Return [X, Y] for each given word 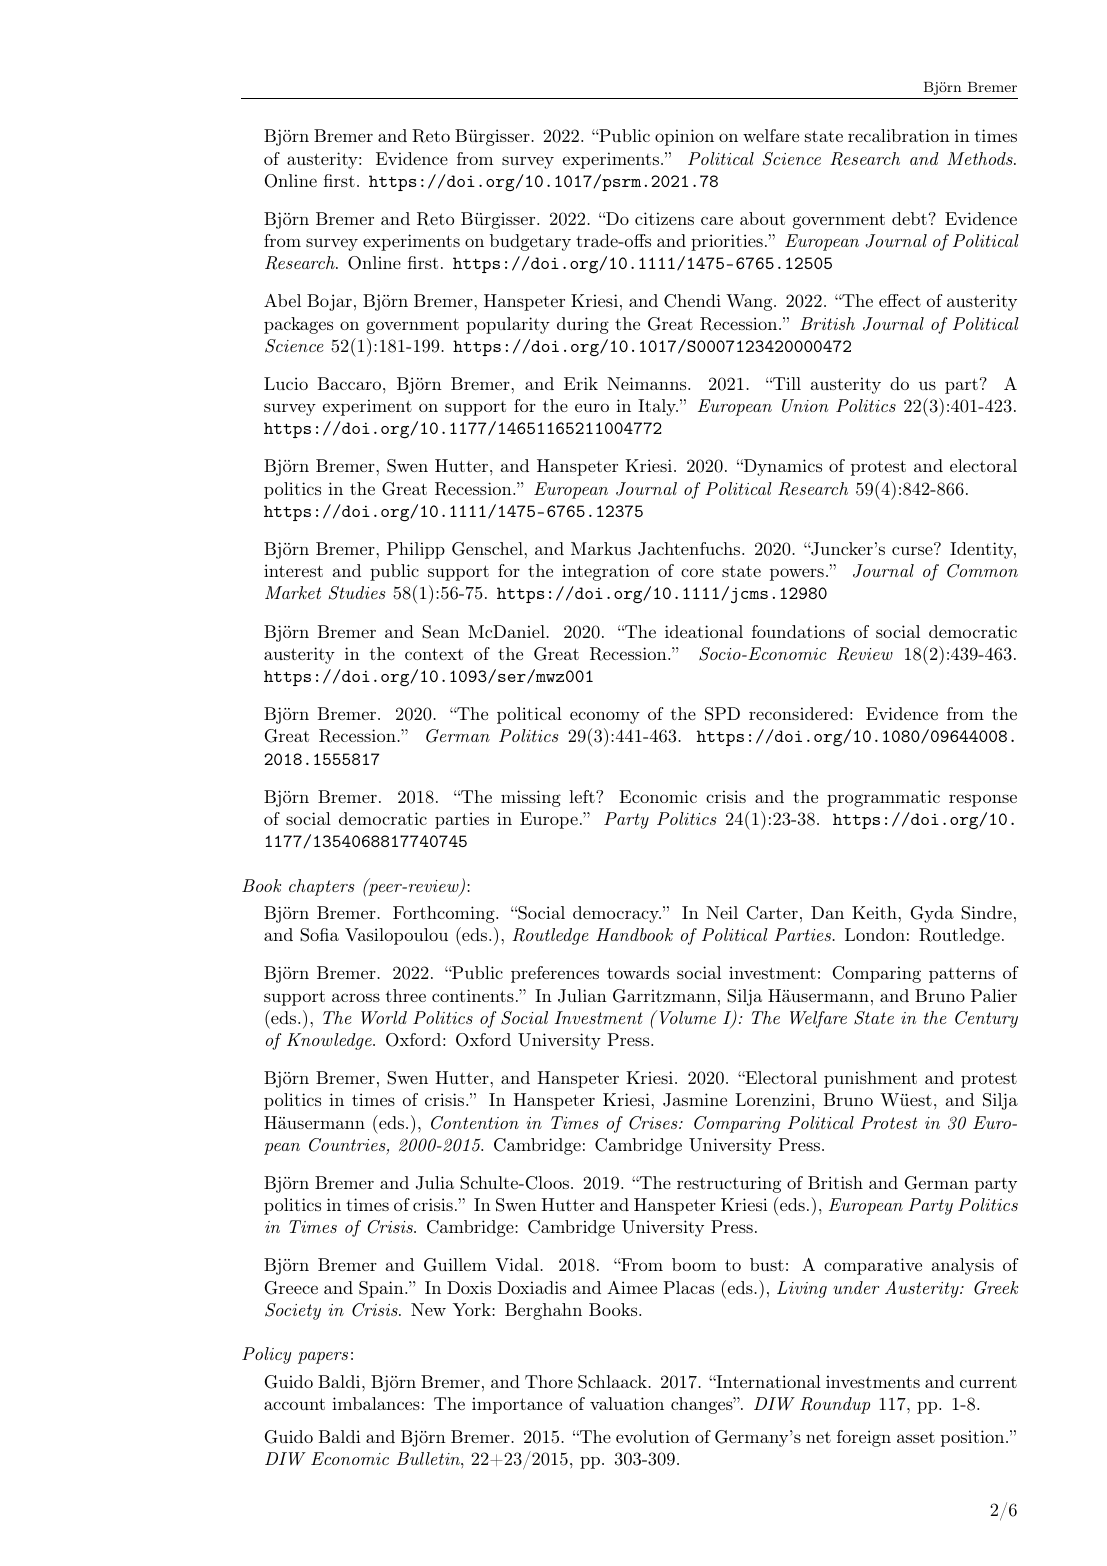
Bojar [329, 302]
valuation [627, 1403]
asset [916, 1437]
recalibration [899, 135]
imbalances [376, 1403]
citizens [664, 218]
